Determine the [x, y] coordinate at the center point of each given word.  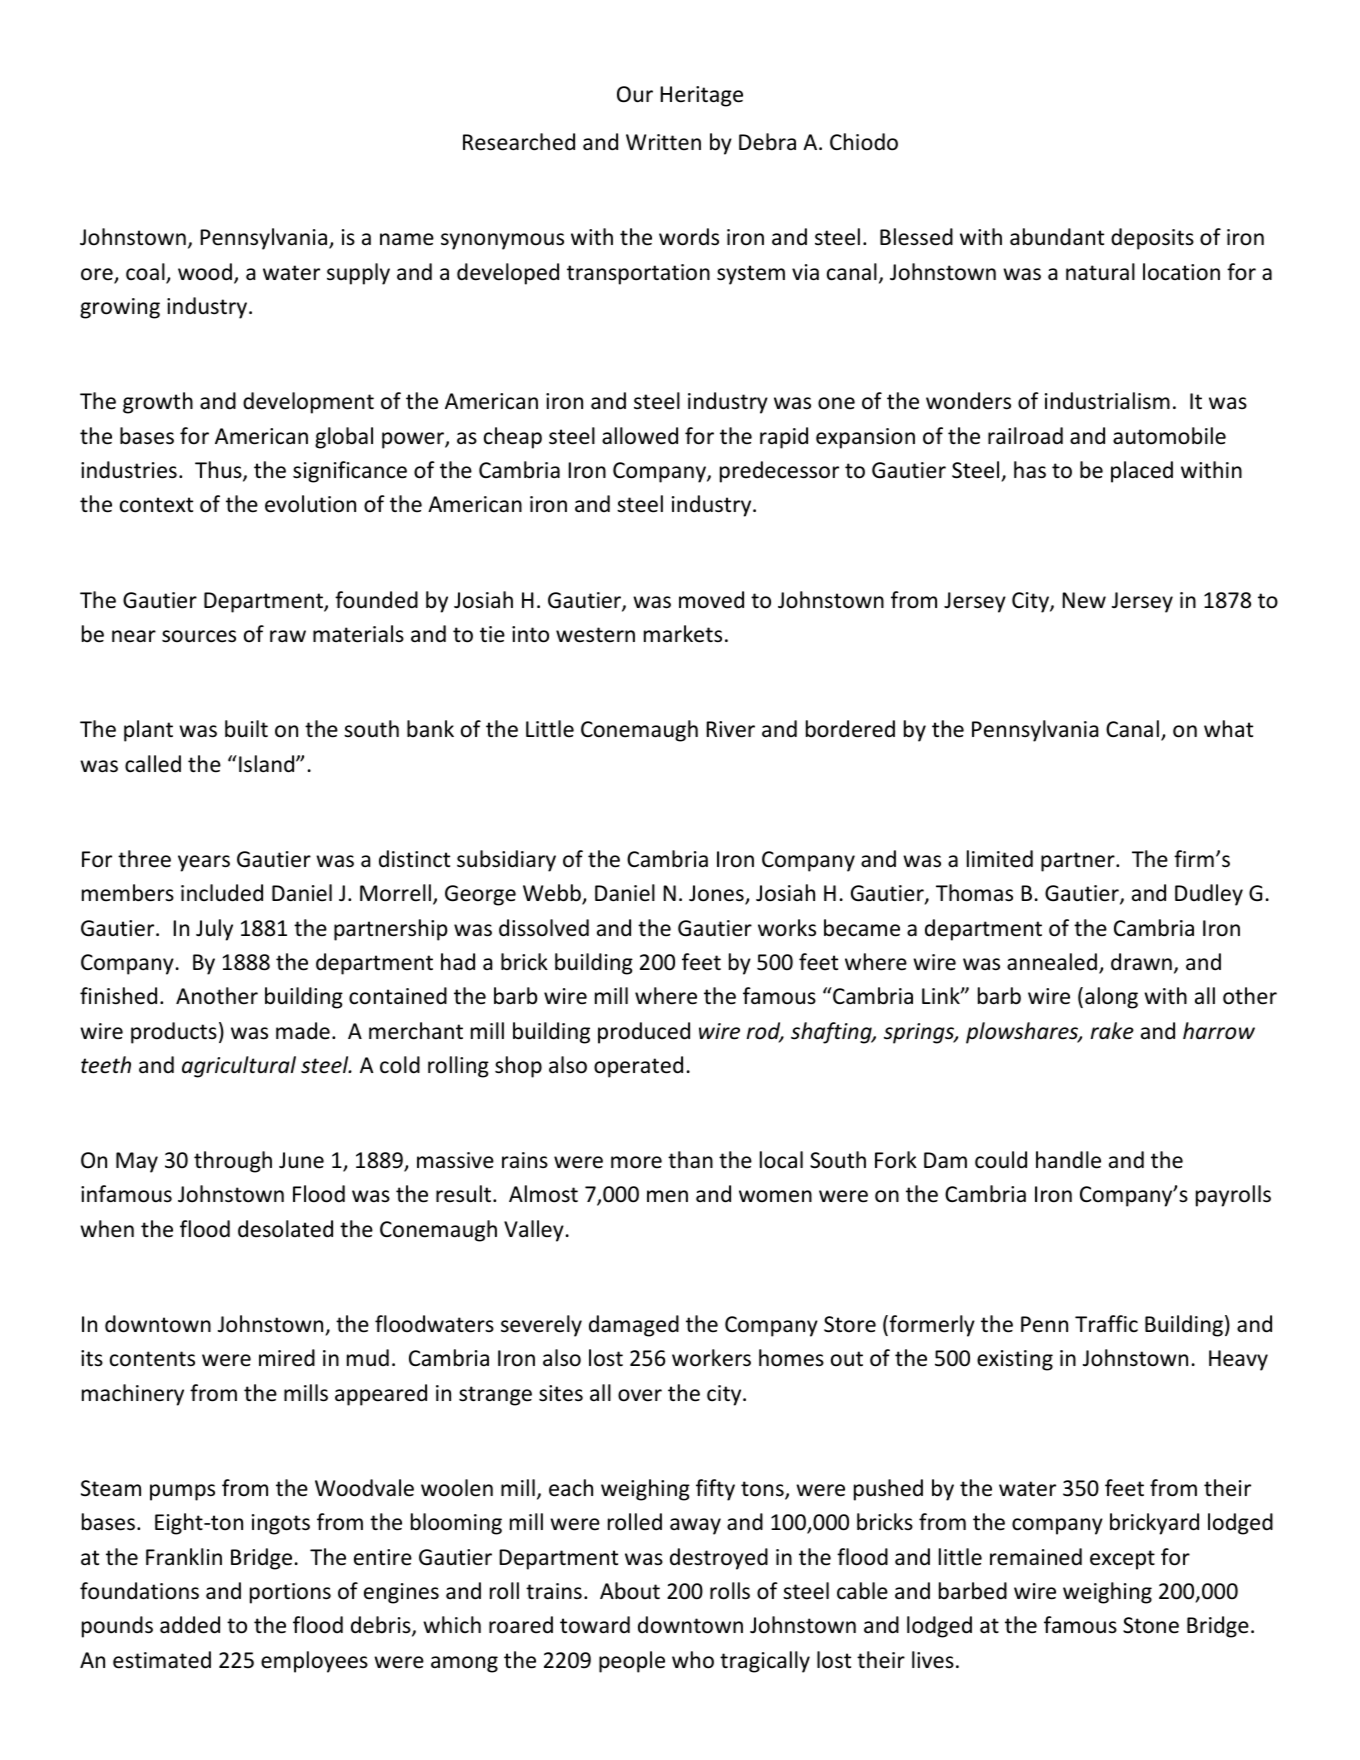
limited [1000, 859]
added [190, 1625]
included [222, 893]
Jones [717, 894]
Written [663, 142]
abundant [1057, 237]
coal [146, 273]
